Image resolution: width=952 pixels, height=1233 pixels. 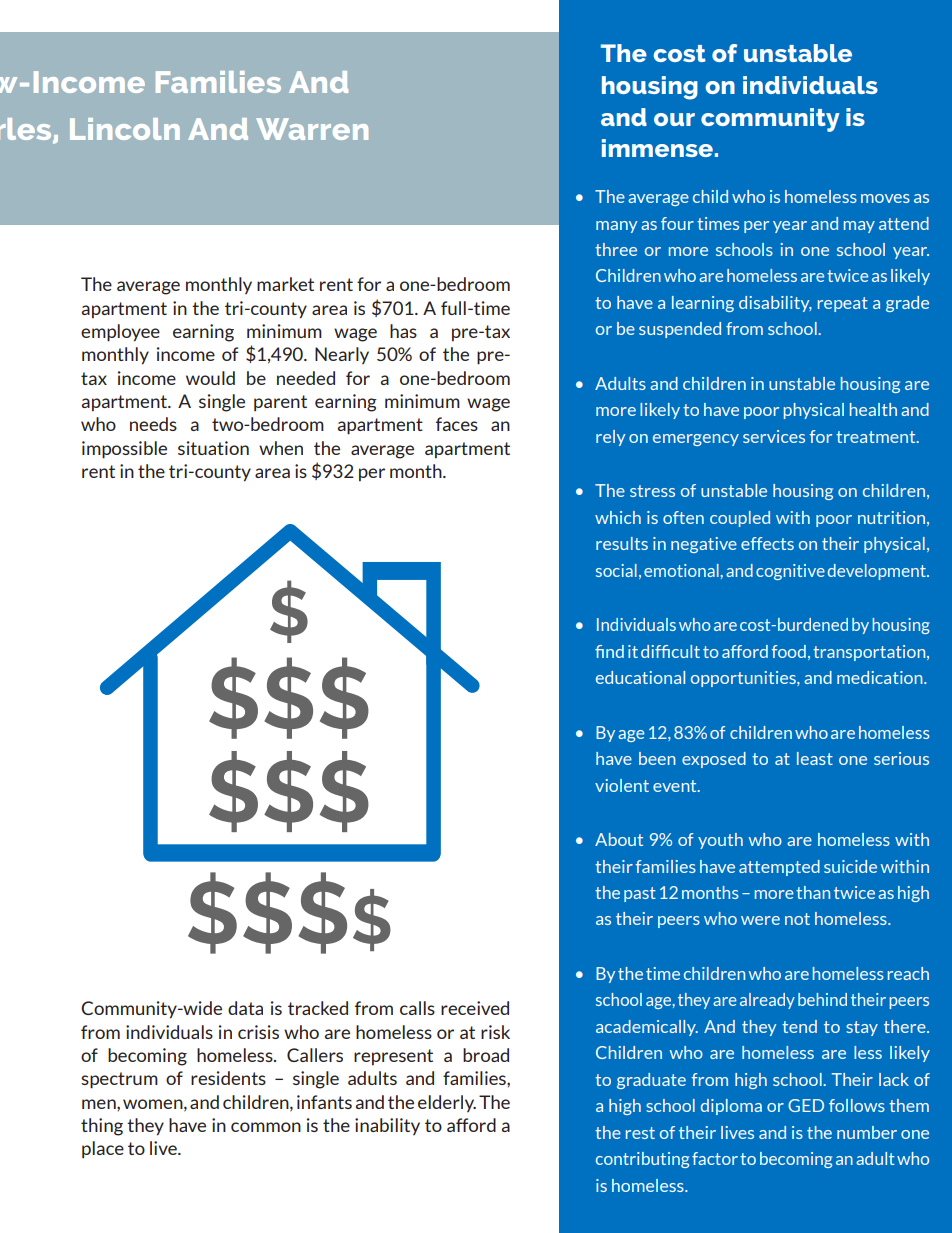 I want to click on least, so click(x=815, y=758).
